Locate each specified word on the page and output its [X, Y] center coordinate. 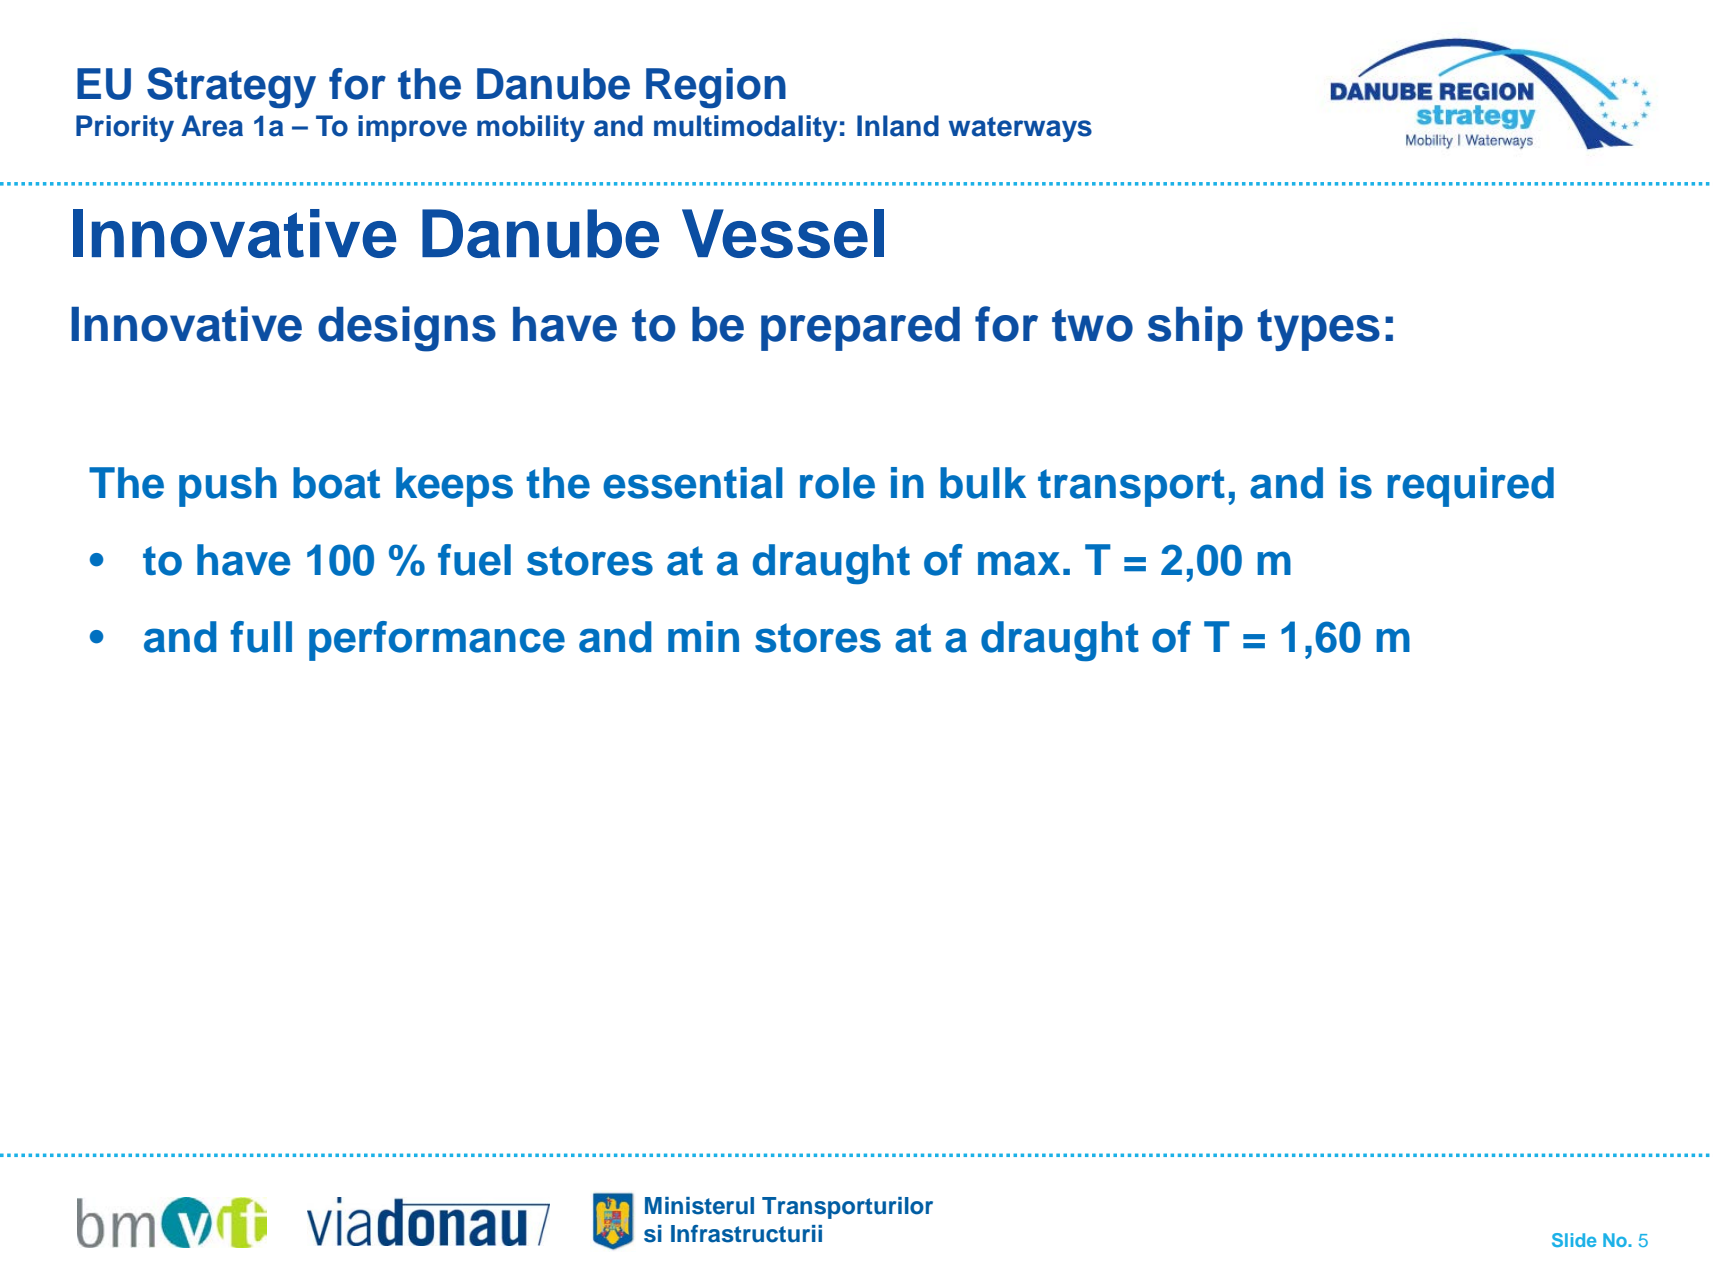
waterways [1020, 129]
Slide [1574, 1240]
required [1470, 487]
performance [437, 641]
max [1019, 563]
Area [212, 126]
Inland [898, 126]
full [261, 637]
